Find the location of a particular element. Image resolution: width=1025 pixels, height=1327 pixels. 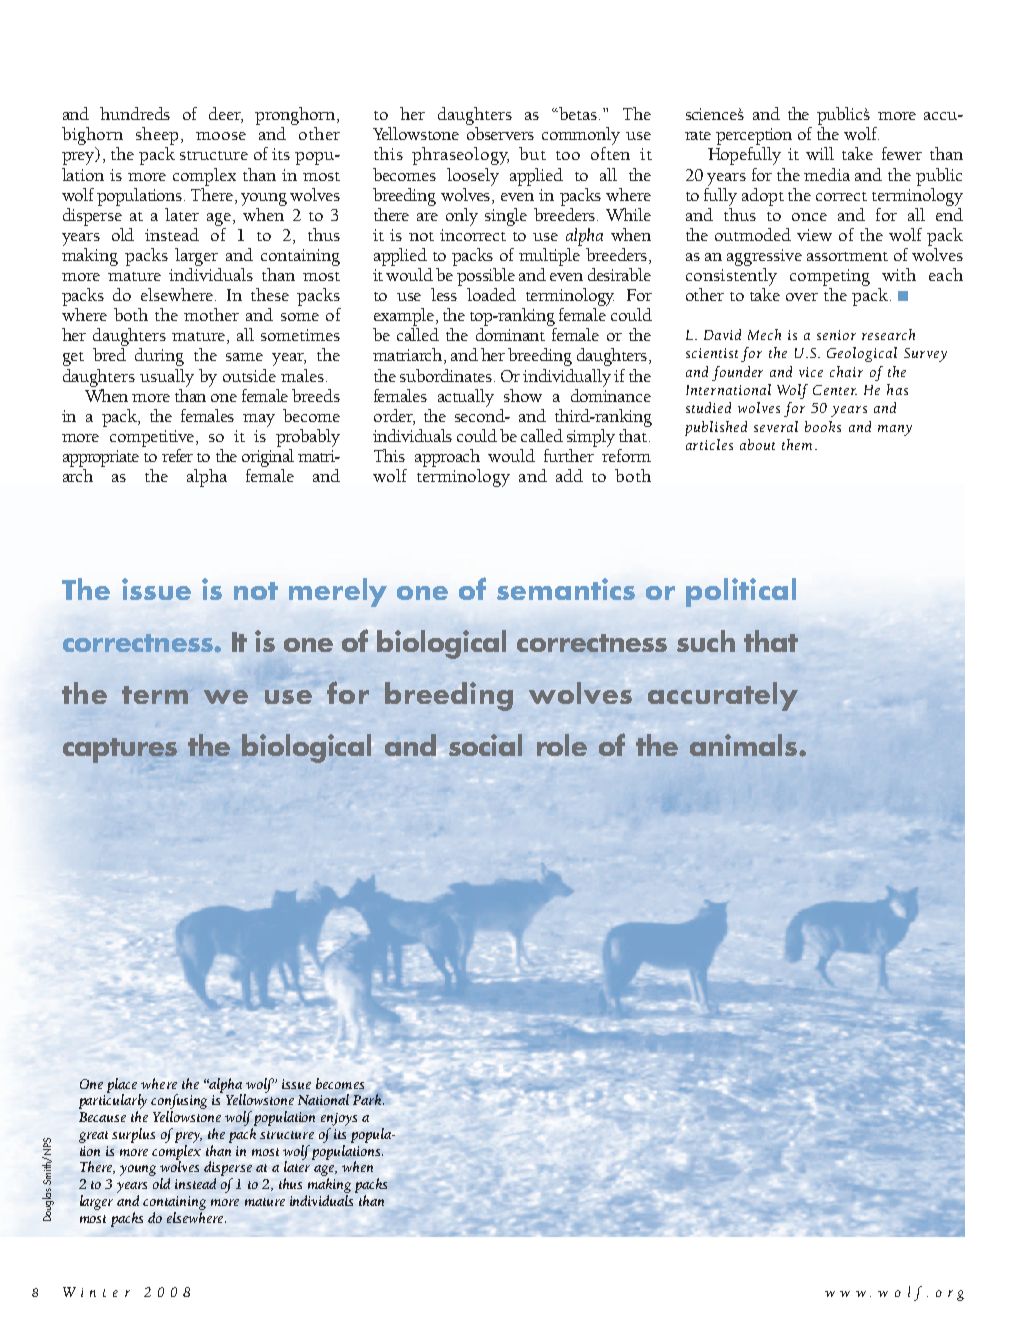

Winter is located at coordinates (96, 1292).
